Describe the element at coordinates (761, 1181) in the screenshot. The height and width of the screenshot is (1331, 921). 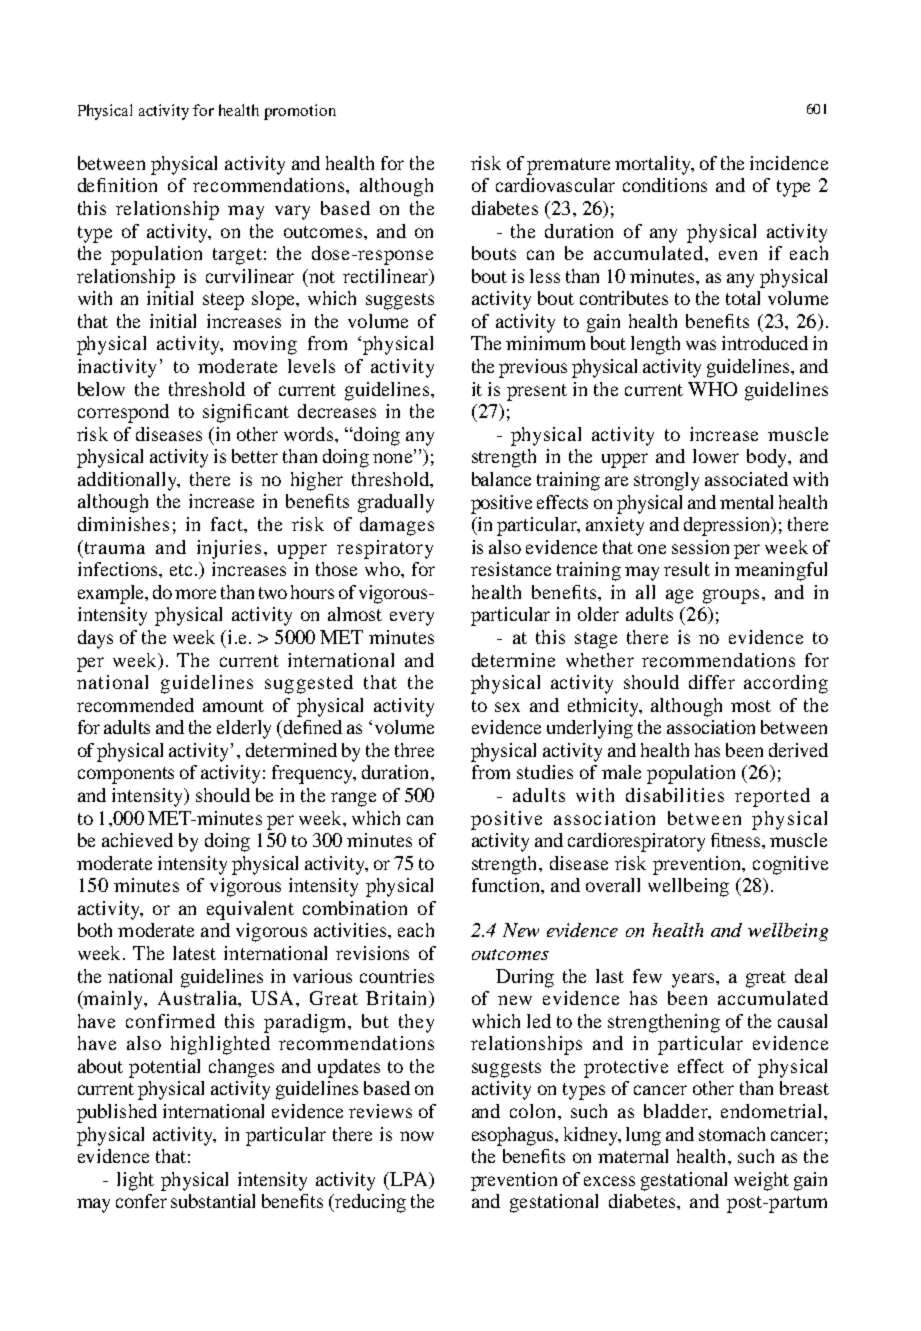
I see `weight` at that location.
